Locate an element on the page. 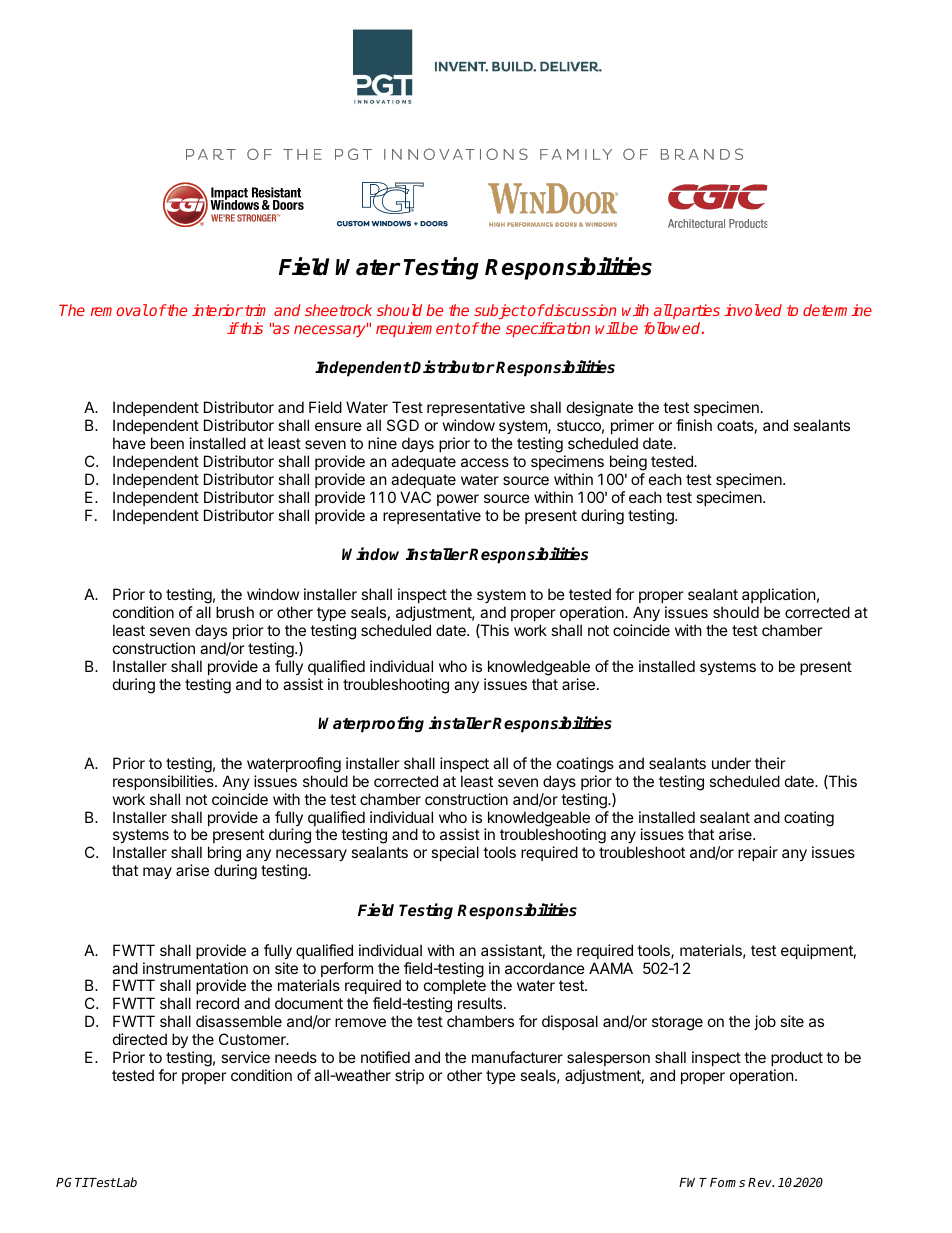 Image resolution: width=952 pixels, height=1233 pixels. being is located at coordinates (628, 463).
